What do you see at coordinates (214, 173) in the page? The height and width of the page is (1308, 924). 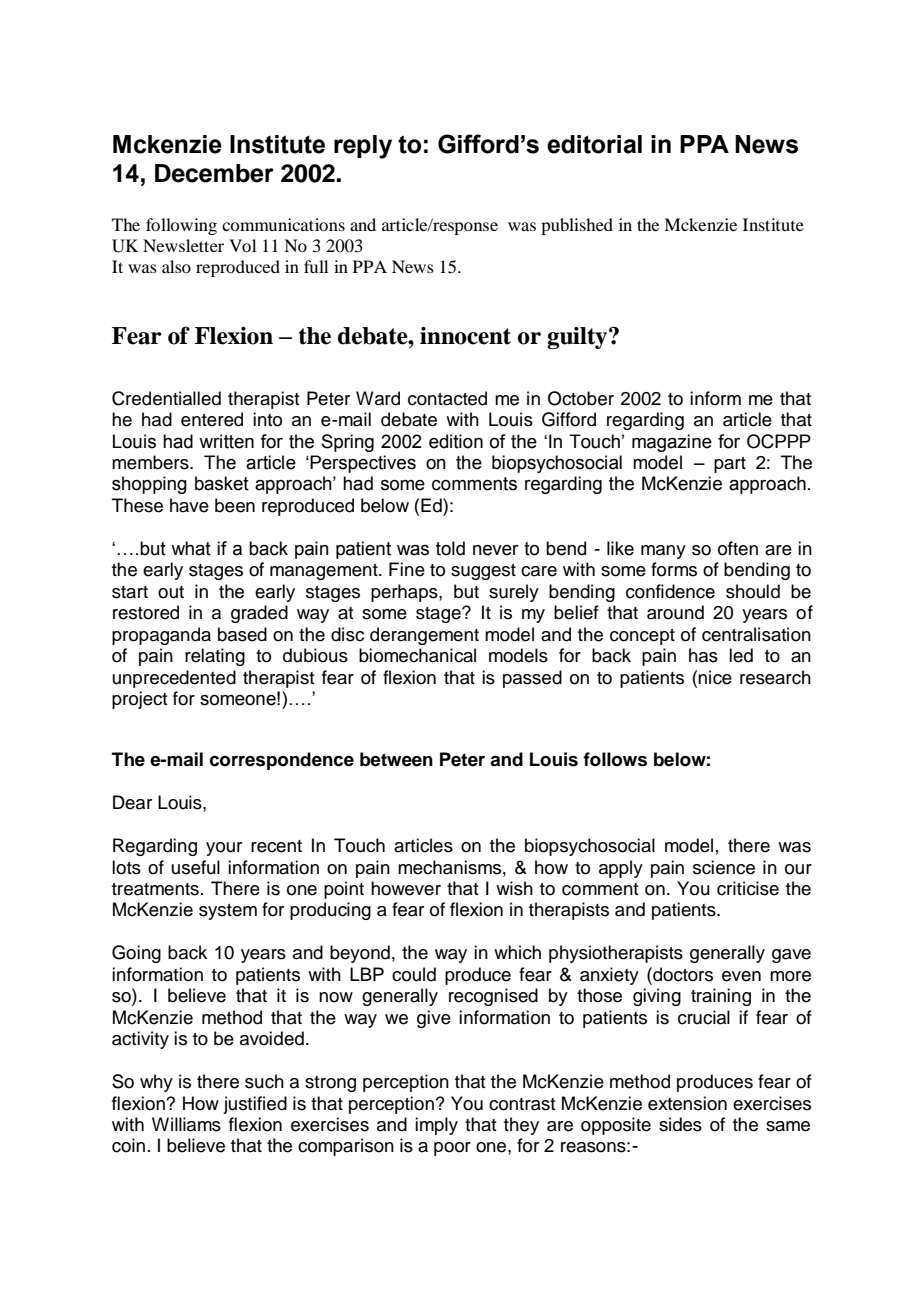 I see `December` at bounding box center [214, 173].
